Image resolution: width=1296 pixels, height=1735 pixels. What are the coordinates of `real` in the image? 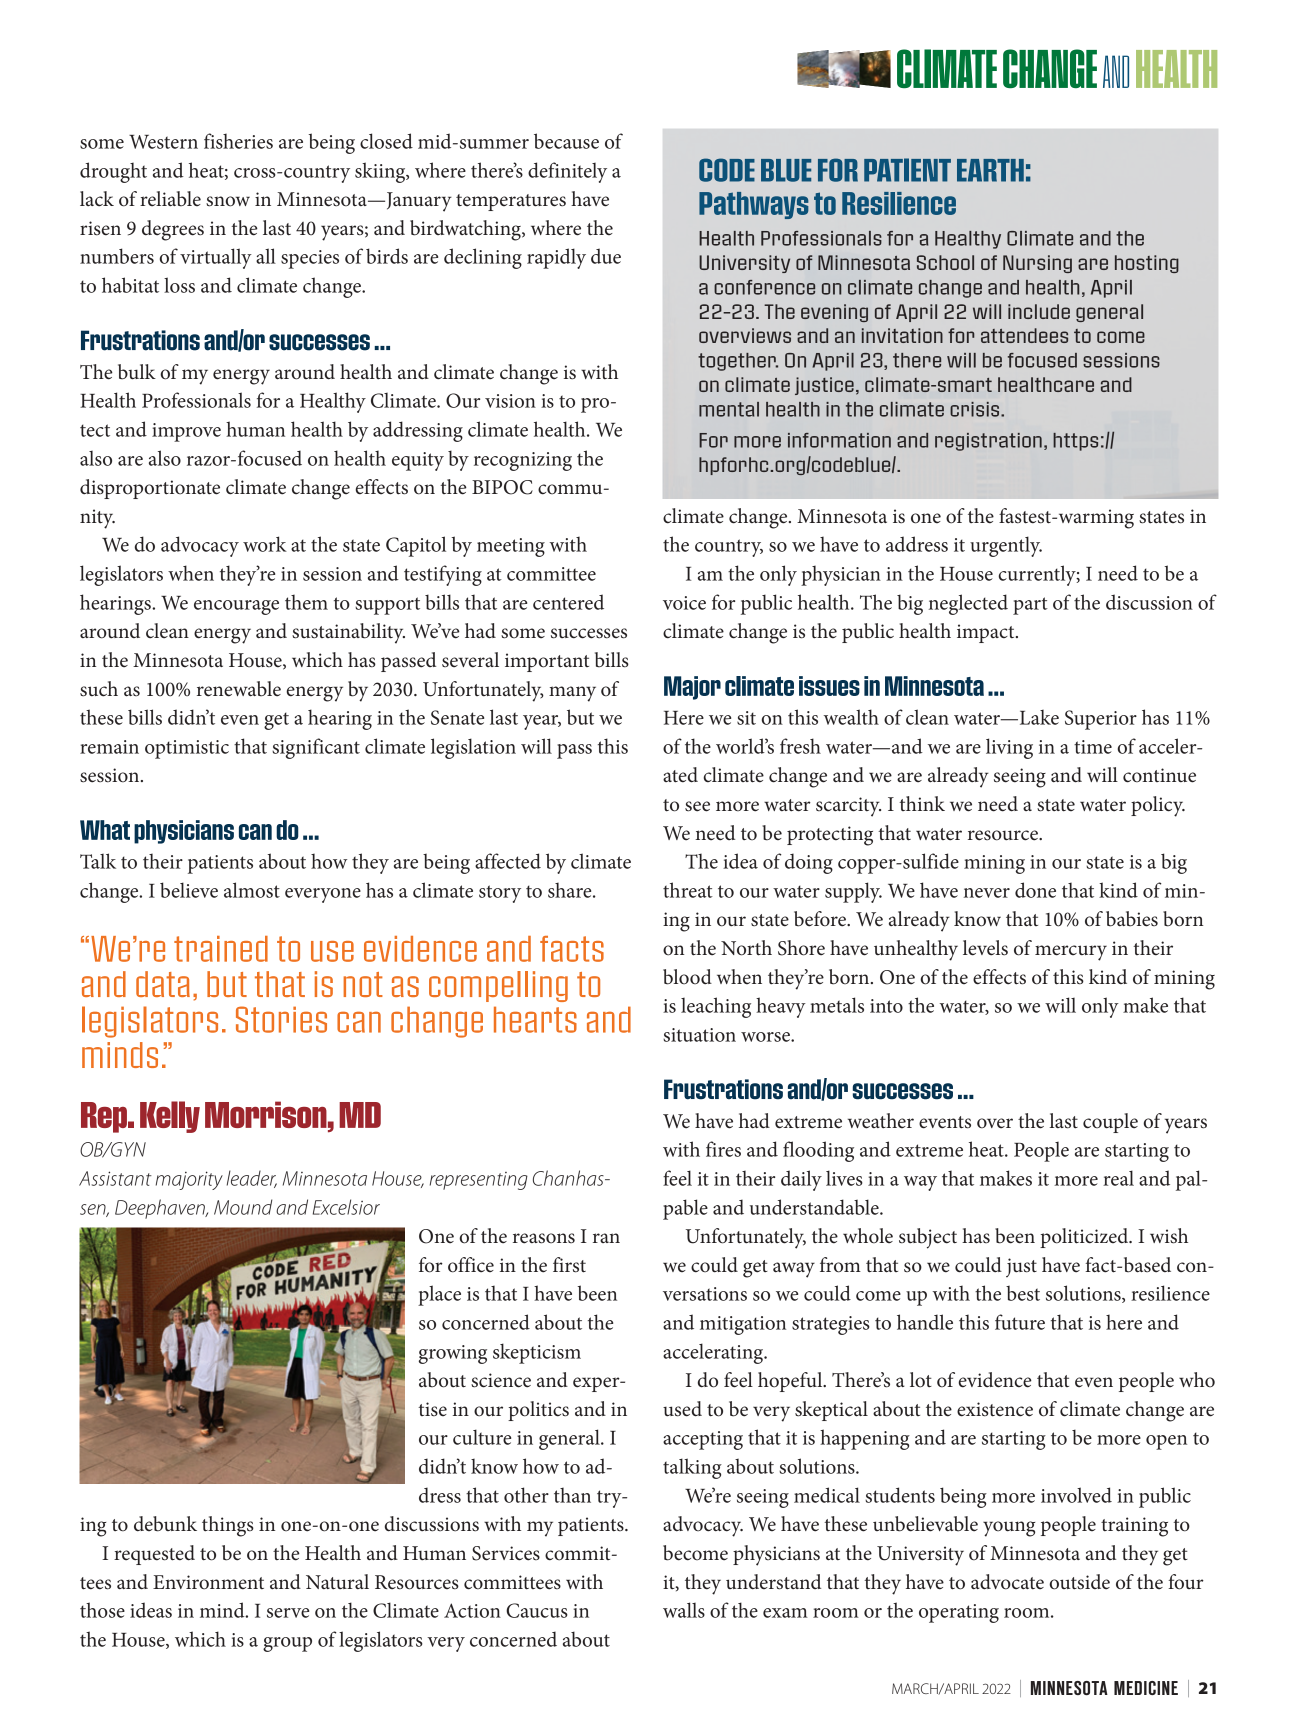 It's located at (1118, 1178).
